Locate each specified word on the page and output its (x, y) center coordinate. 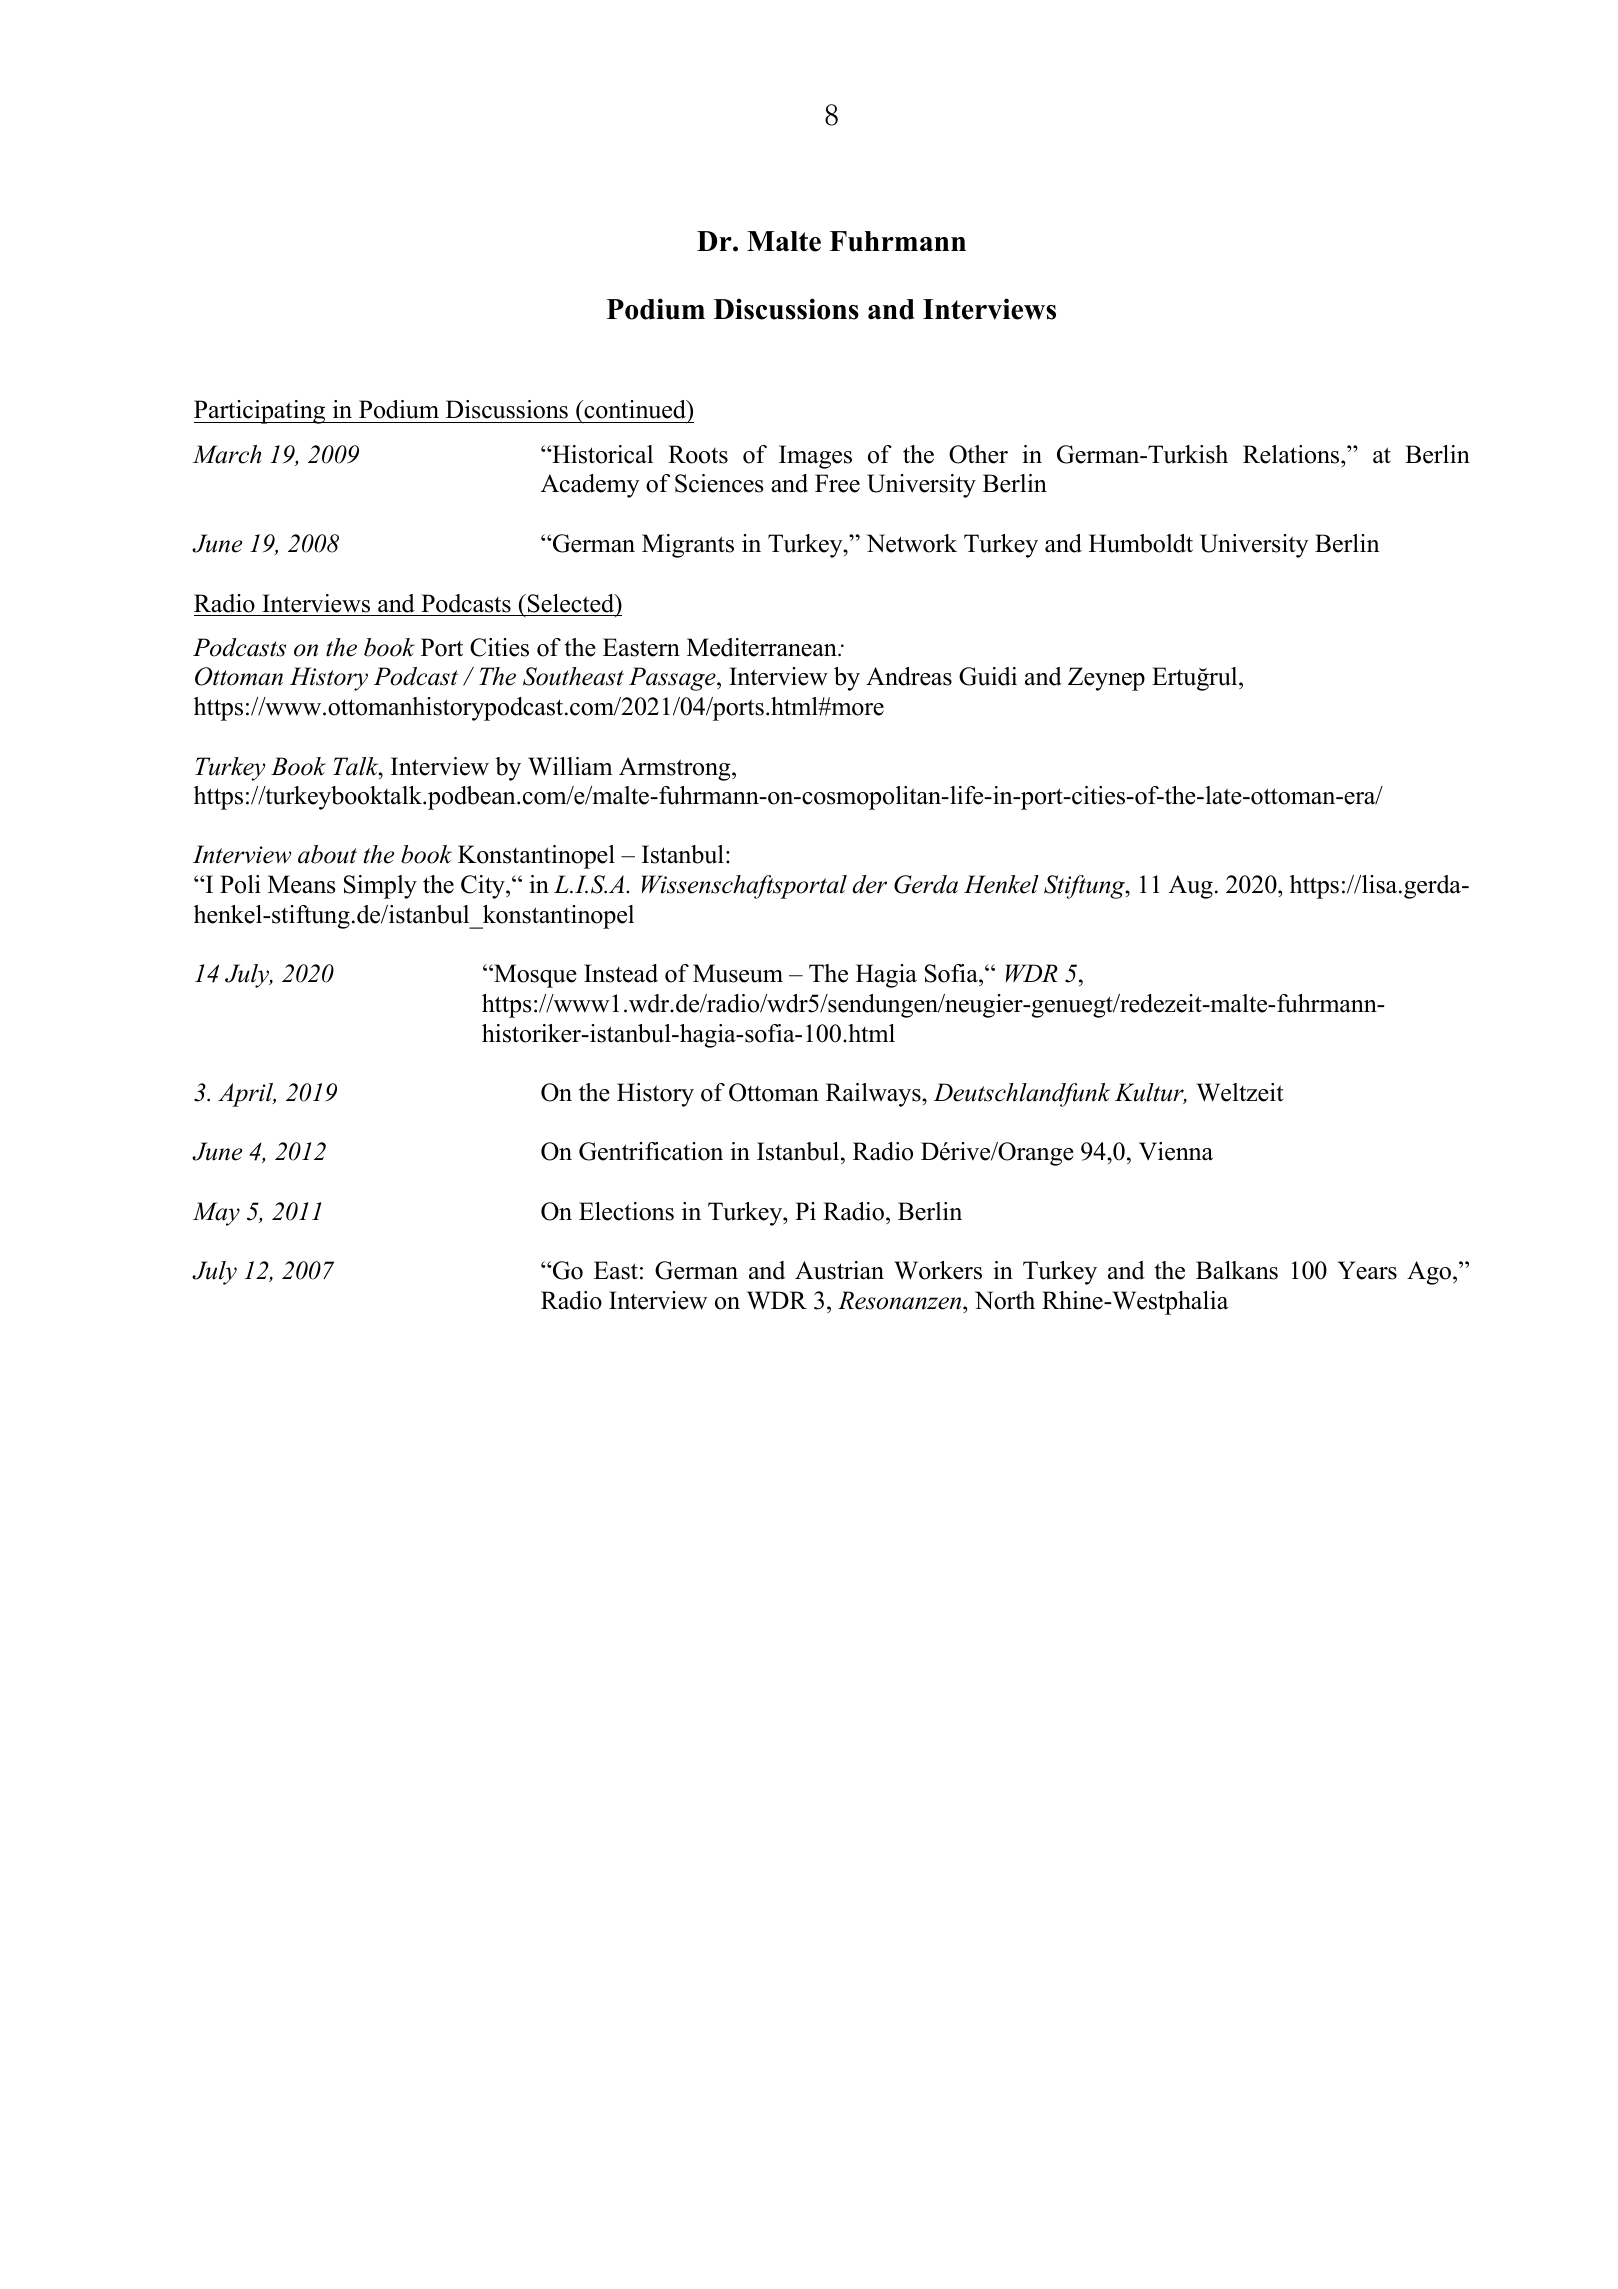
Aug (1191, 887)
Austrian (839, 1270)
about (327, 854)
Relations (1292, 454)
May (216, 1214)
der (869, 884)
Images (815, 457)
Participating (261, 412)
